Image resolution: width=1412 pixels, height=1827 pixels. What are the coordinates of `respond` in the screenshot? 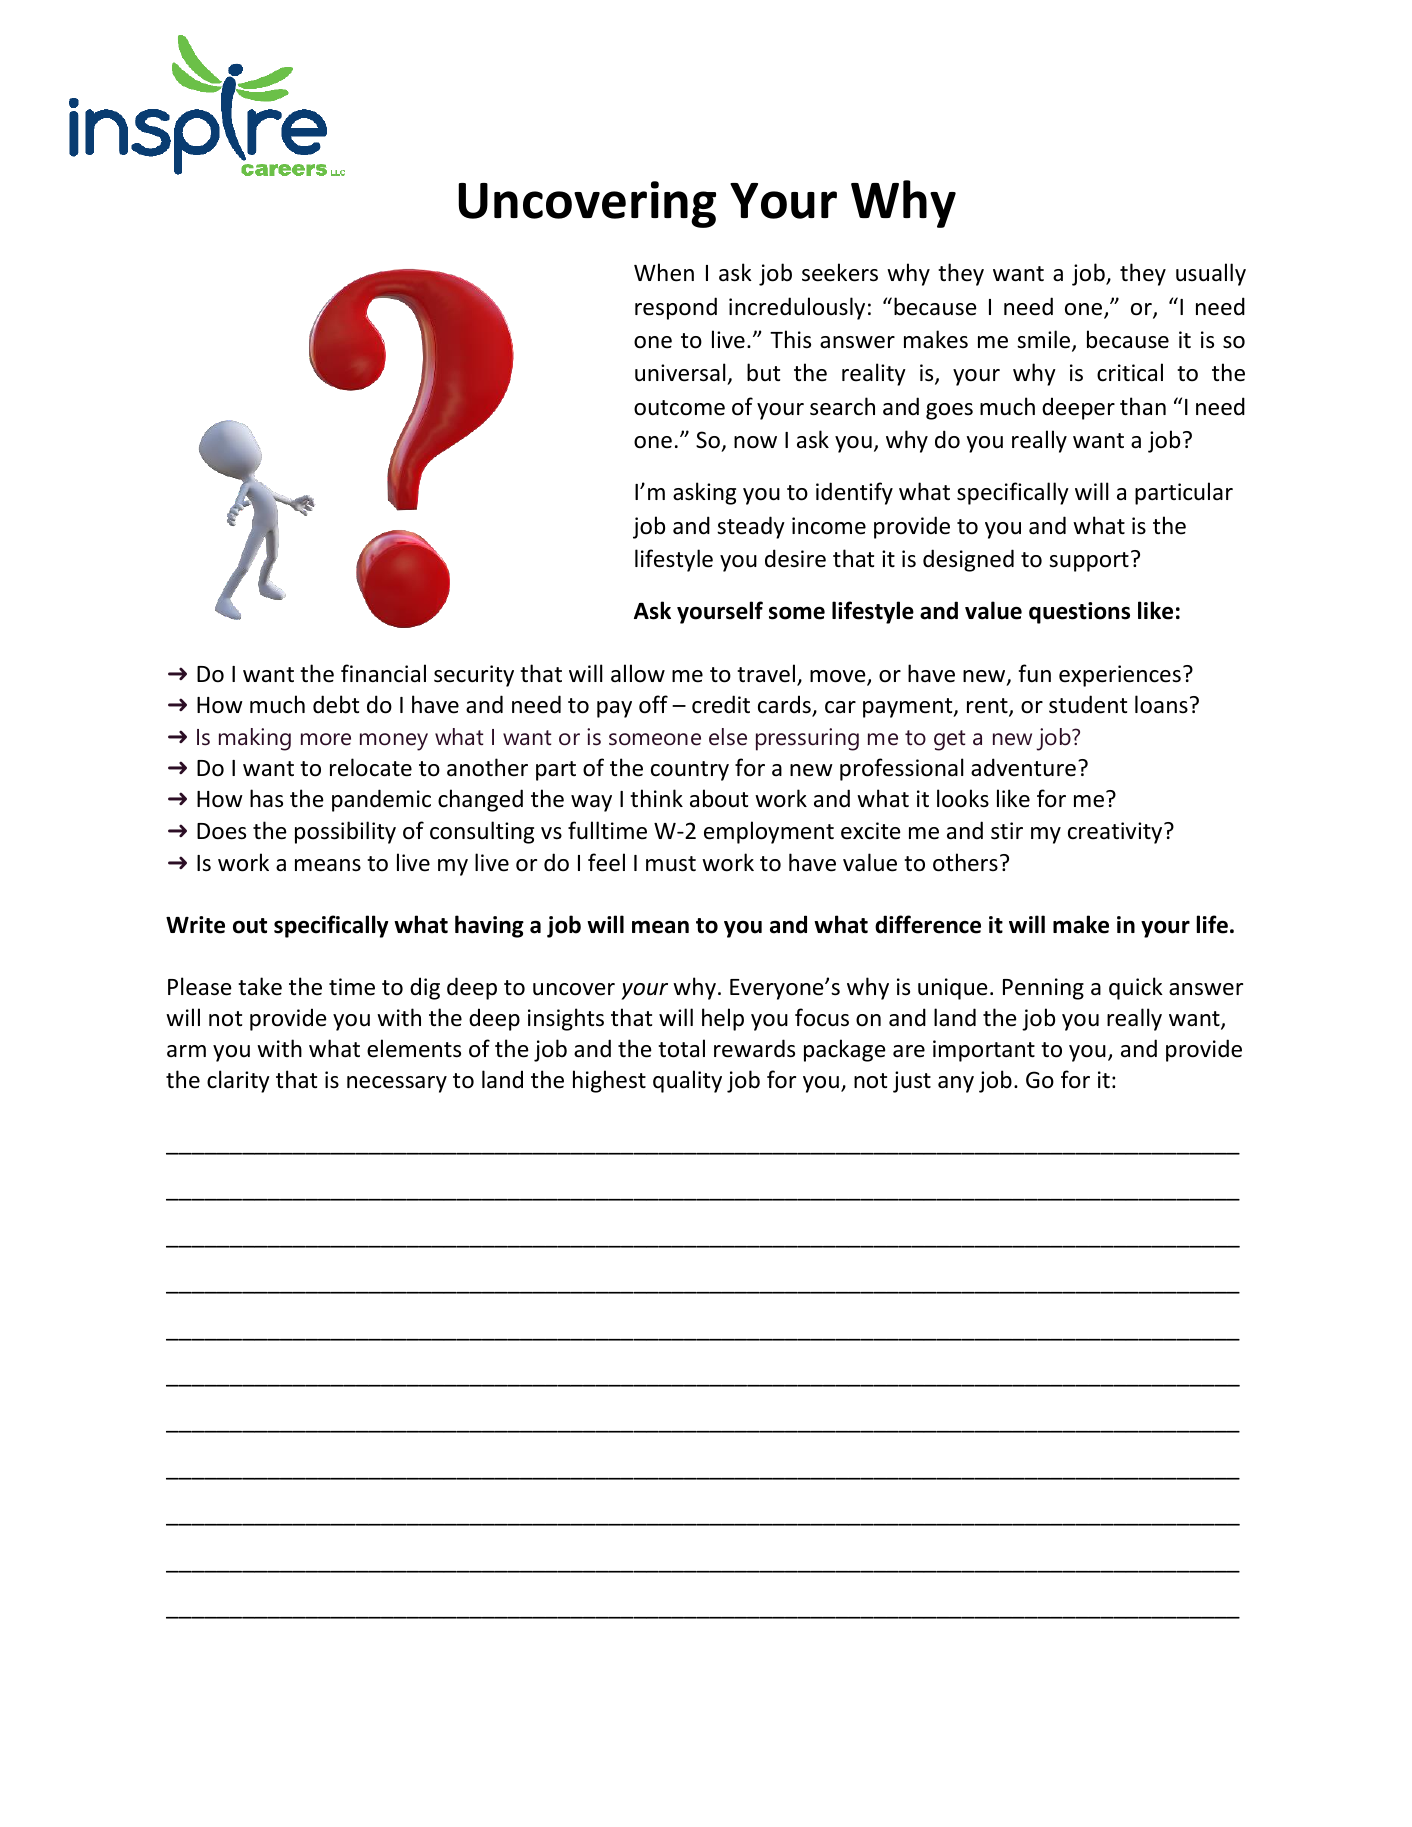 It's located at (676, 308).
